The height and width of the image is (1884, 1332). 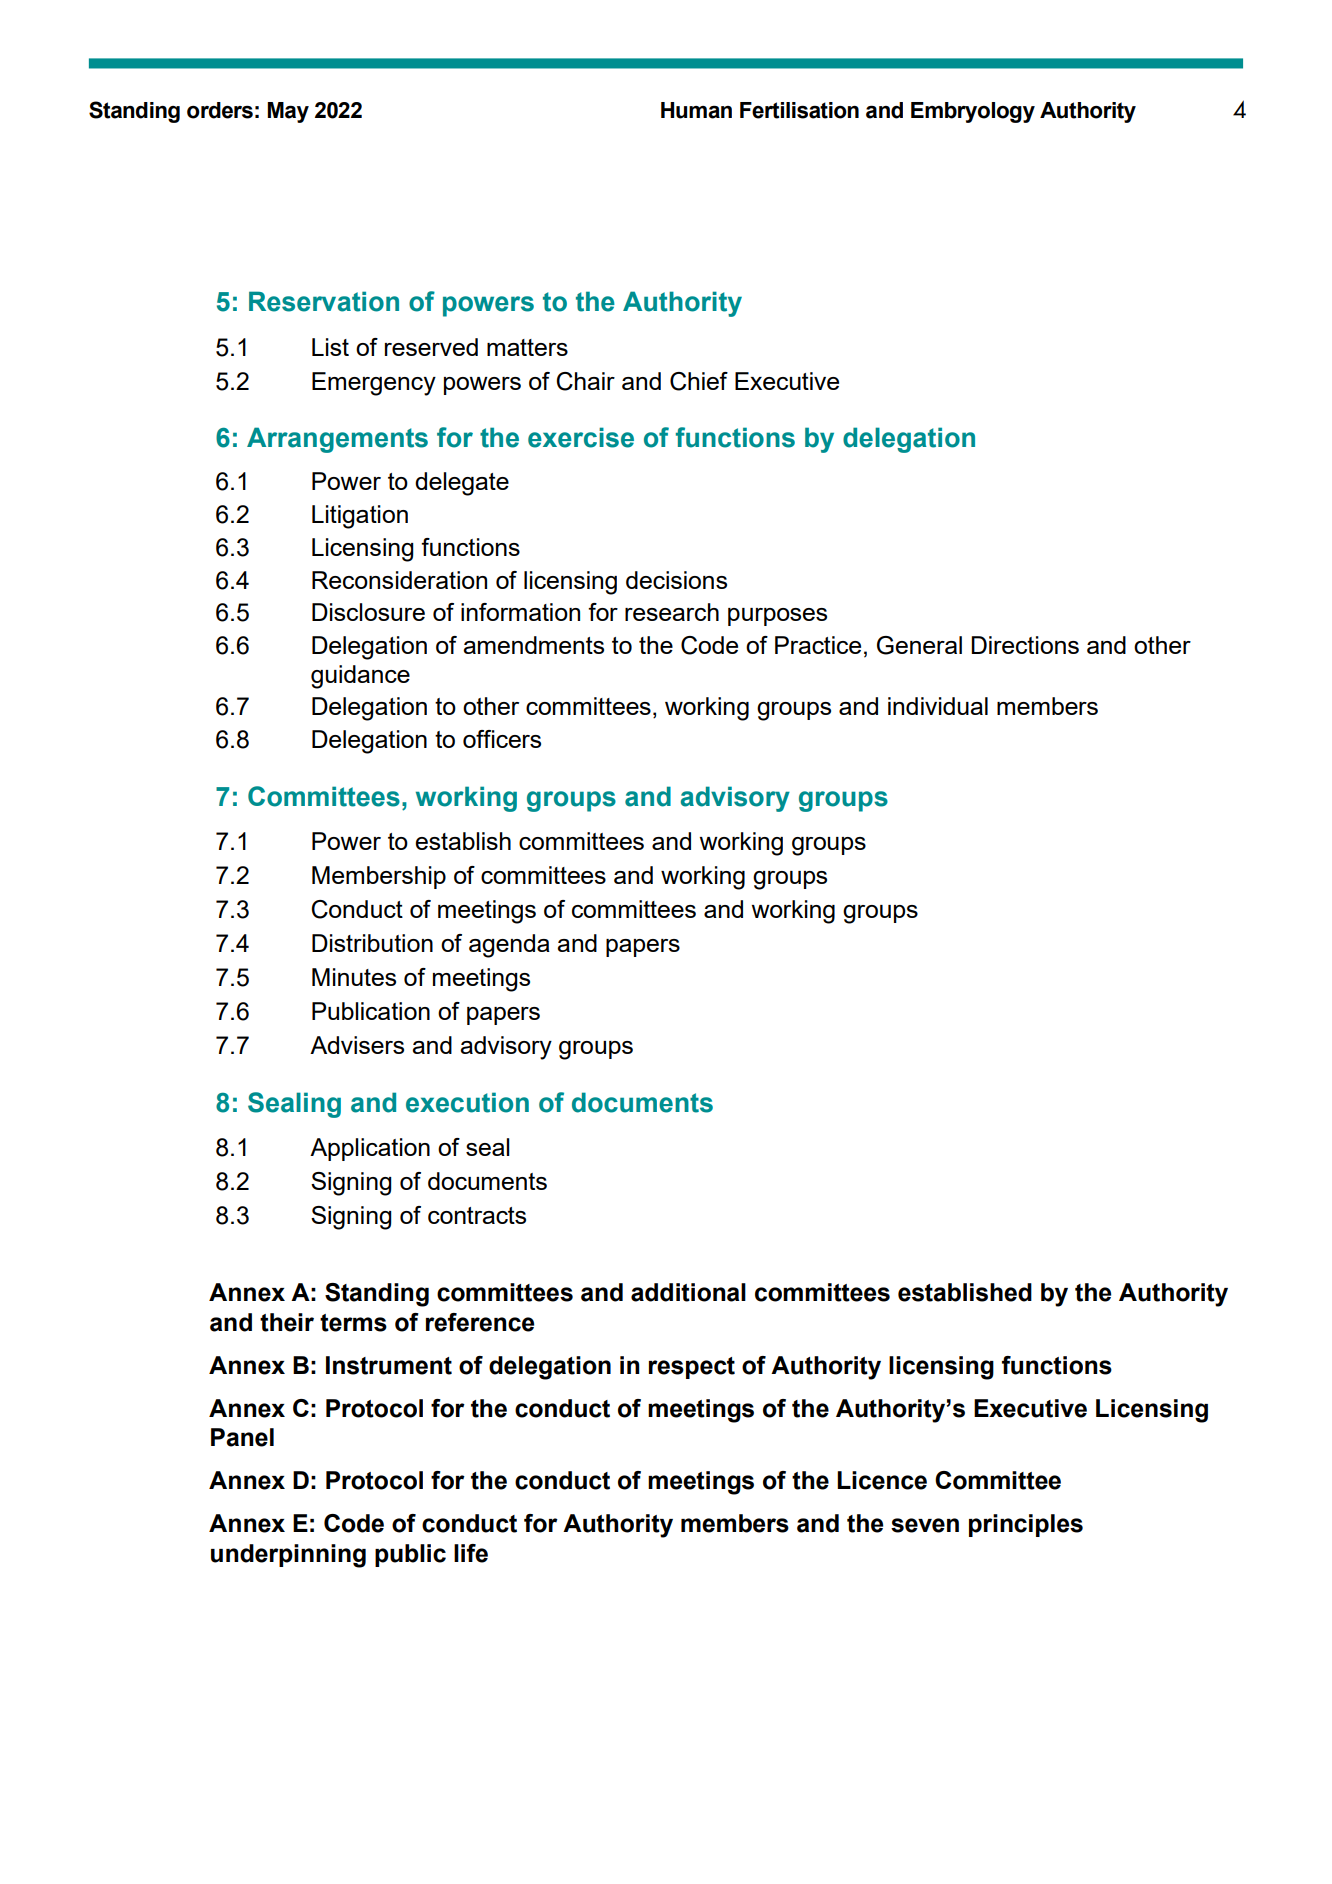 What do you see at coordinates (357, 1045) in the image?
I see `Advisers` at bounding box center [357, 1045].
